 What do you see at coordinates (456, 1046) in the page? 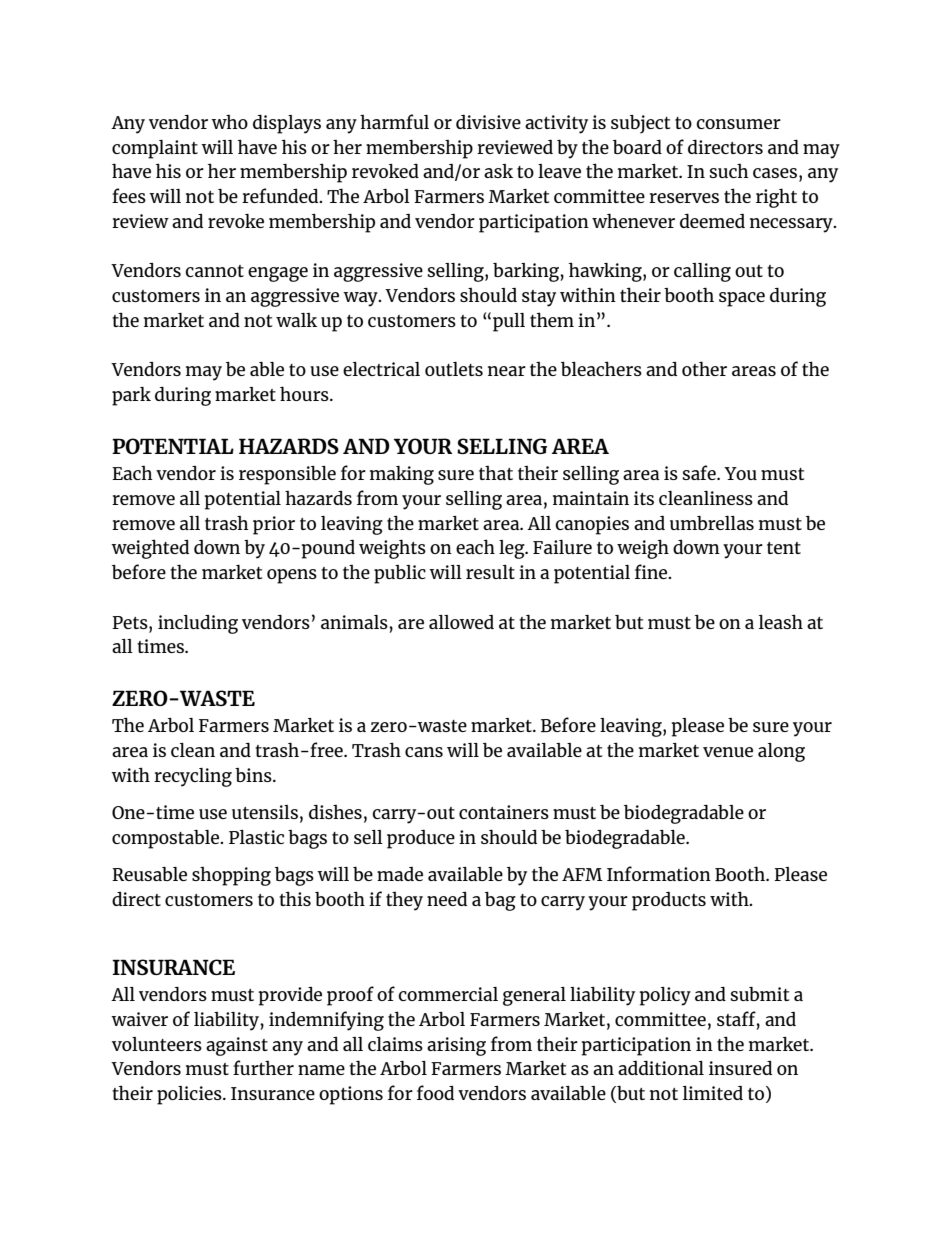
I see `arising` at bounding box center [456, 1046].
